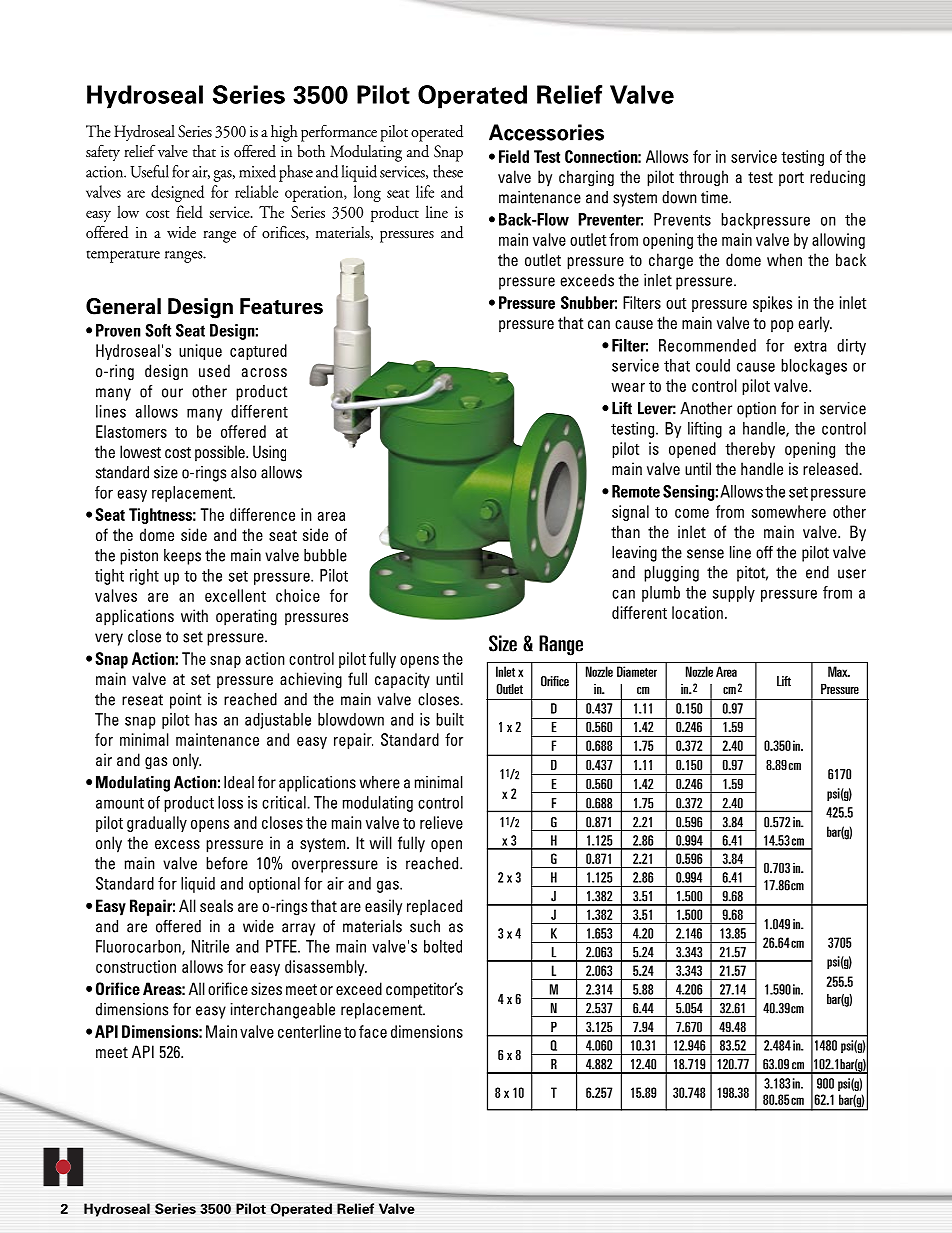 The height and width of the screenshot is (1233, 952). What do you see at coordinates (149, 171) in the screenshot?
I see `Useful` at bounding box center [149, 171].
